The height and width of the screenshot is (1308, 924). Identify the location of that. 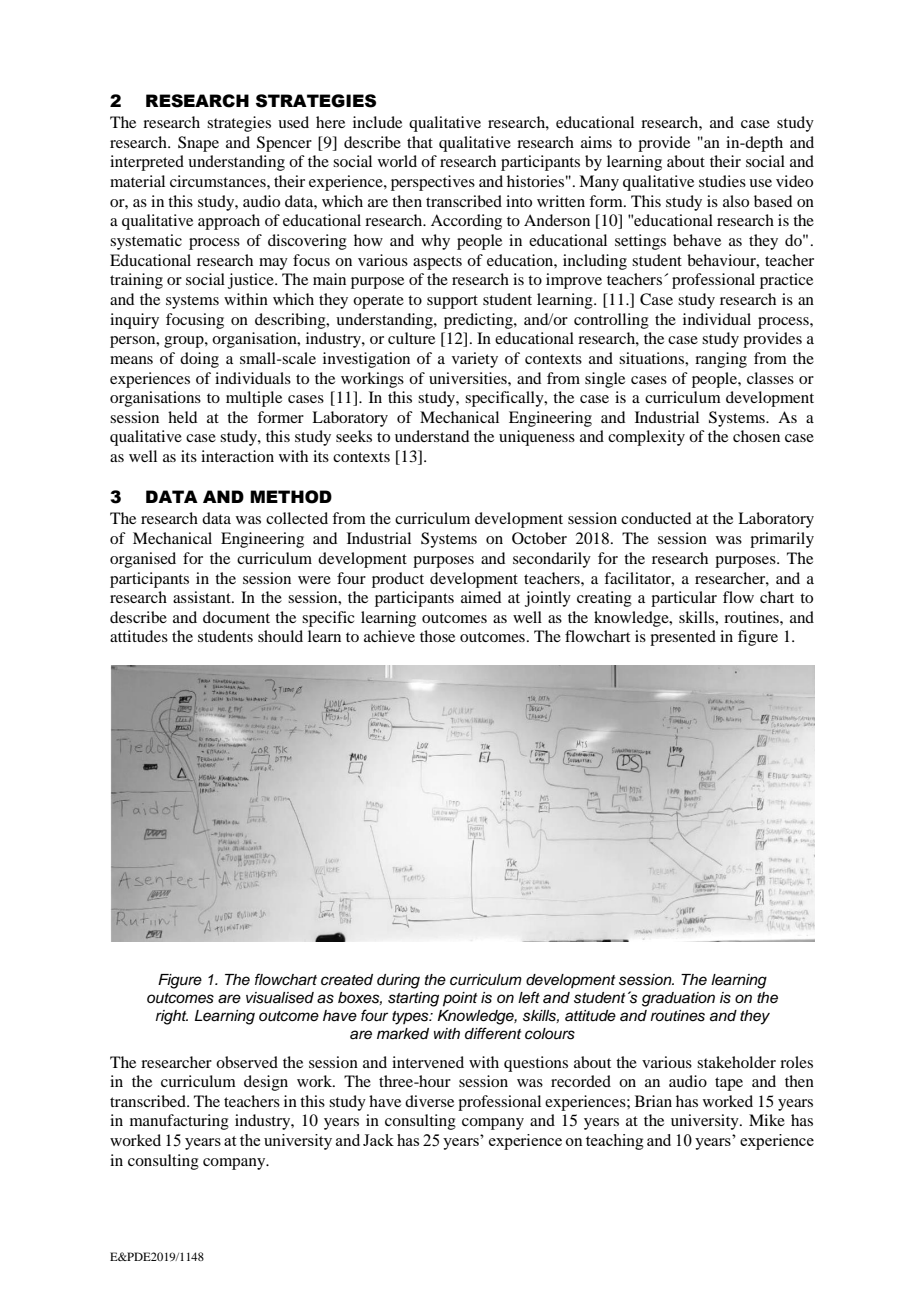
(420, 142).
